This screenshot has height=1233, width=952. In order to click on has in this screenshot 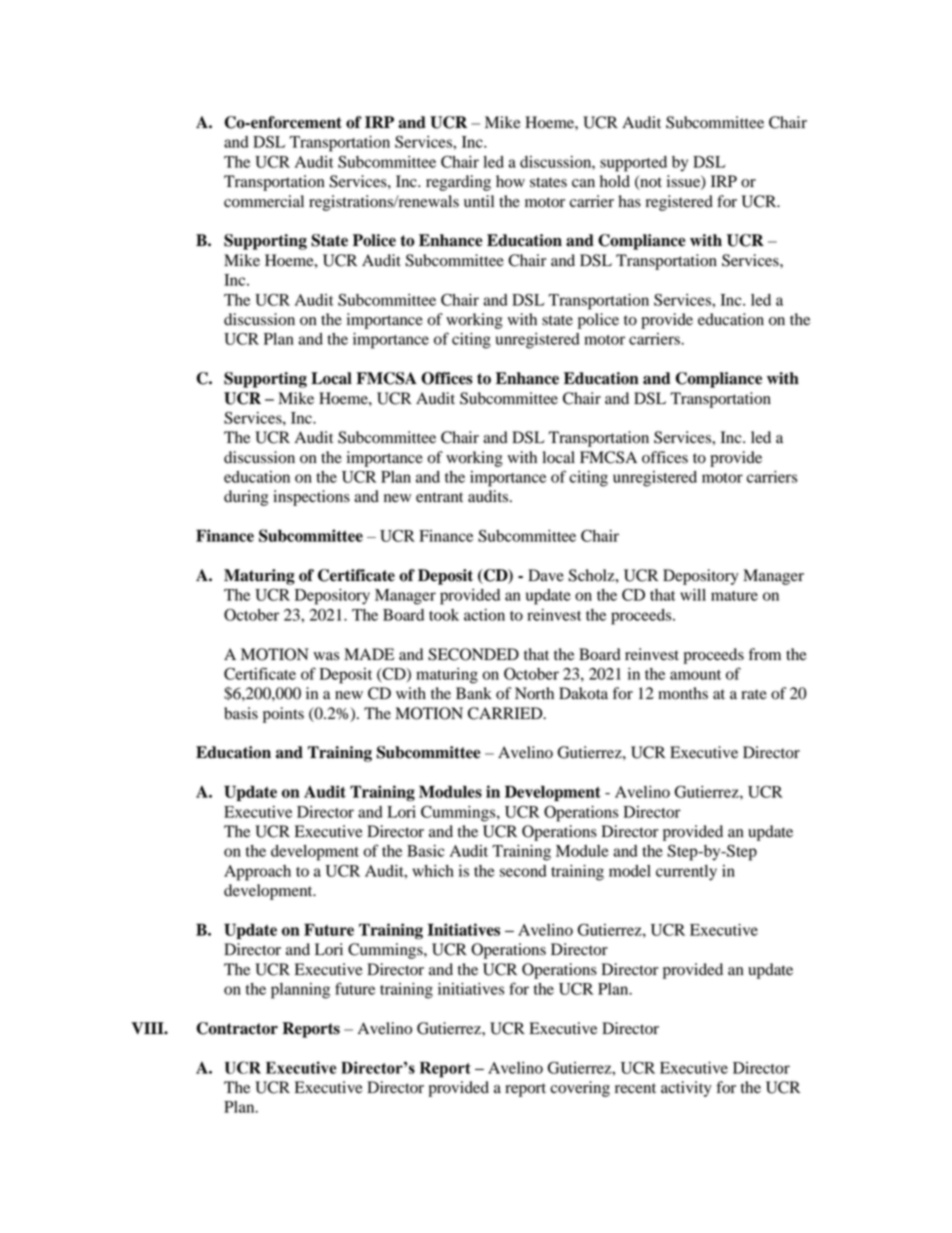, I will do `click(629, 201)`.
